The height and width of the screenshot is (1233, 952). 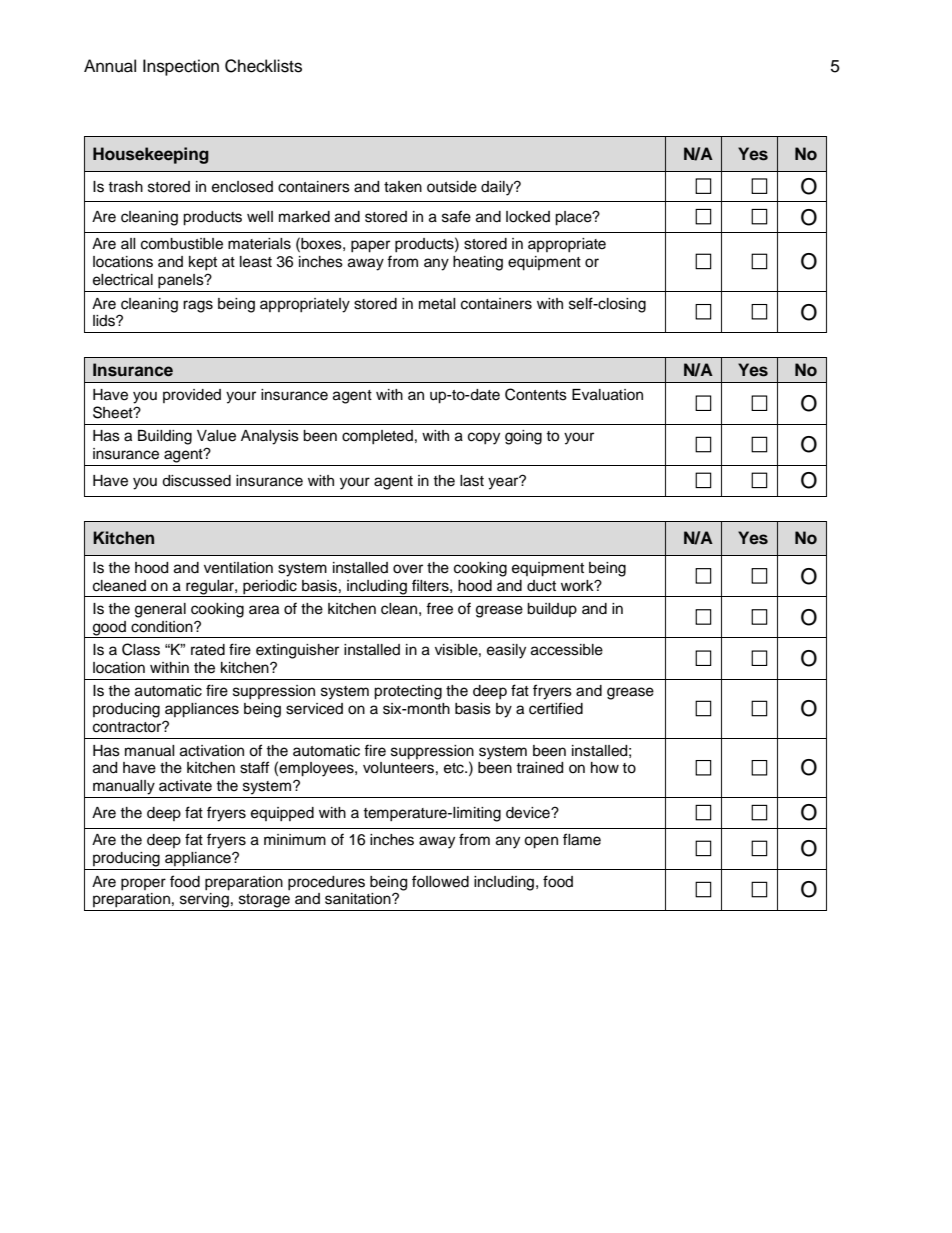 I want to click on Checklists, so click(x=263, y=66).
